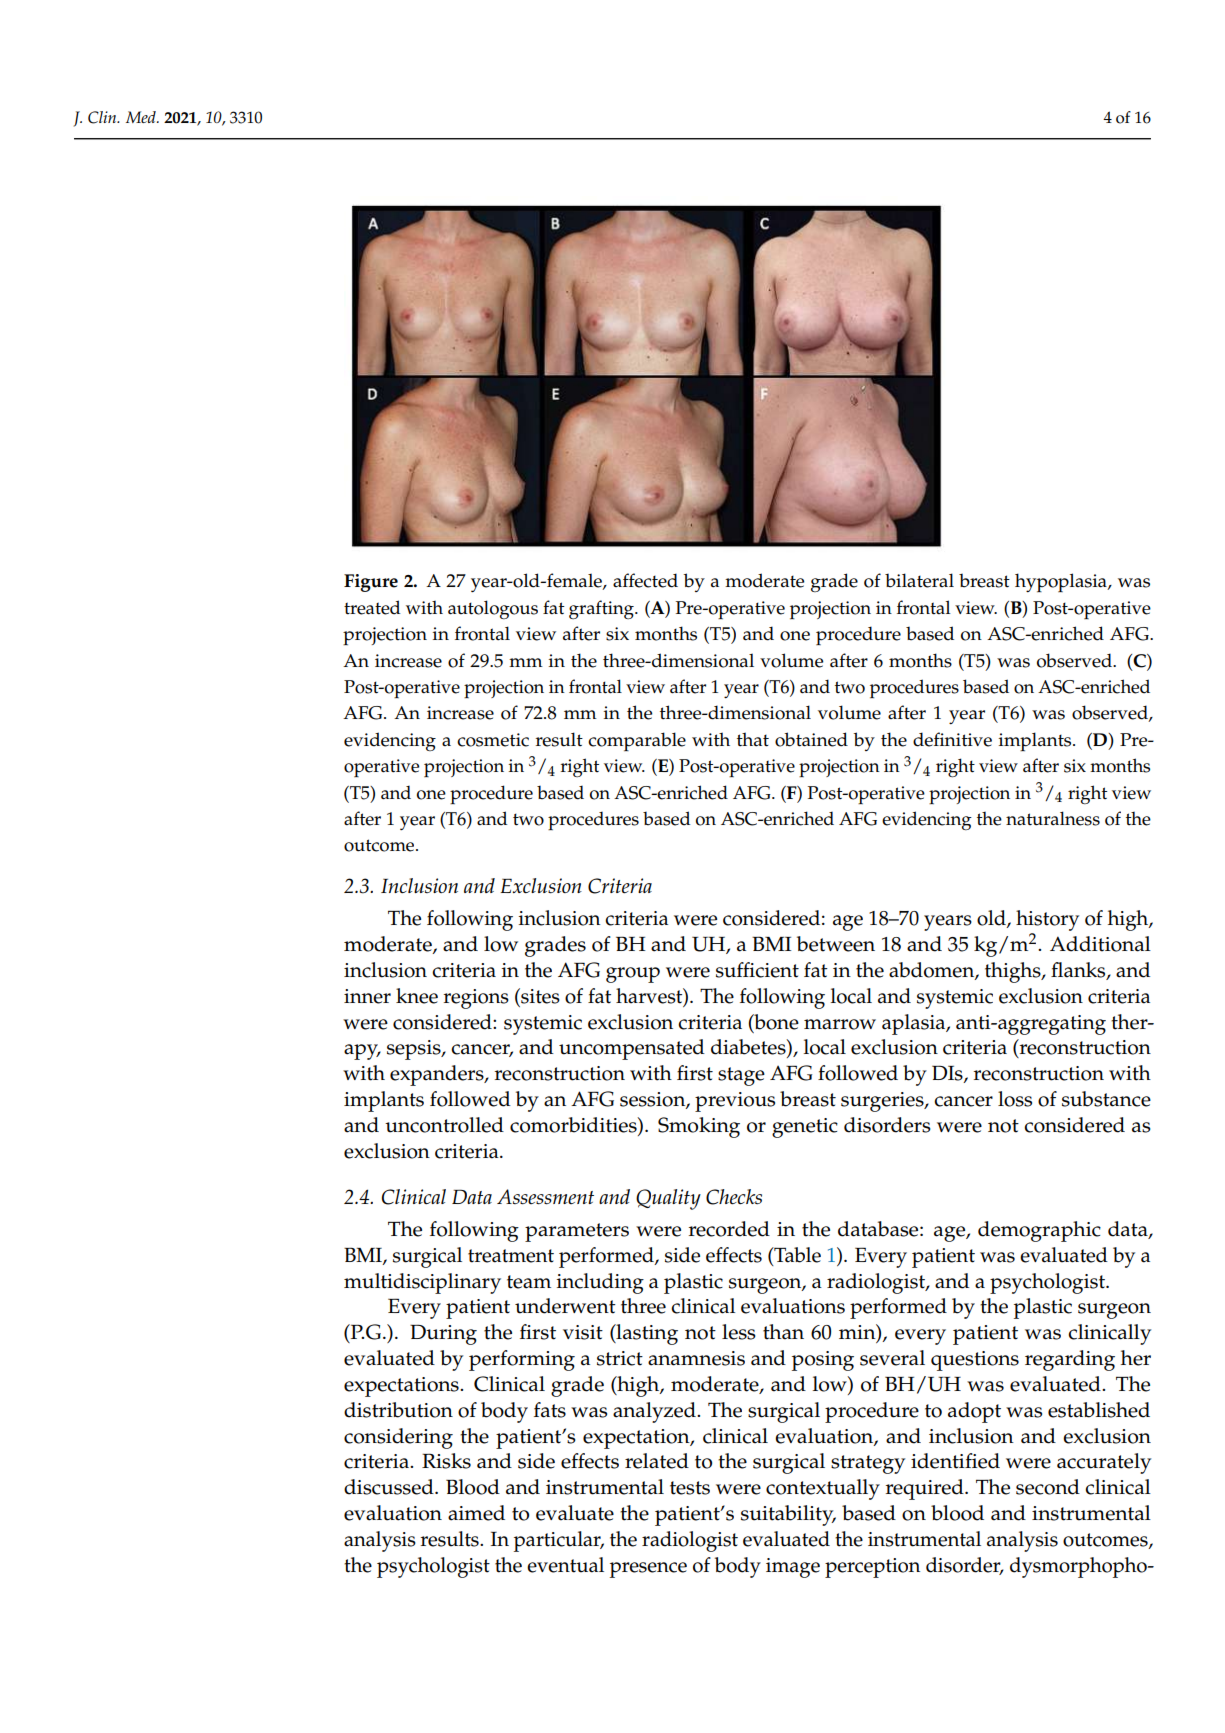 The height and width of the screenshot is (1733, 1225). I want to click on that, so click(753, 739).
